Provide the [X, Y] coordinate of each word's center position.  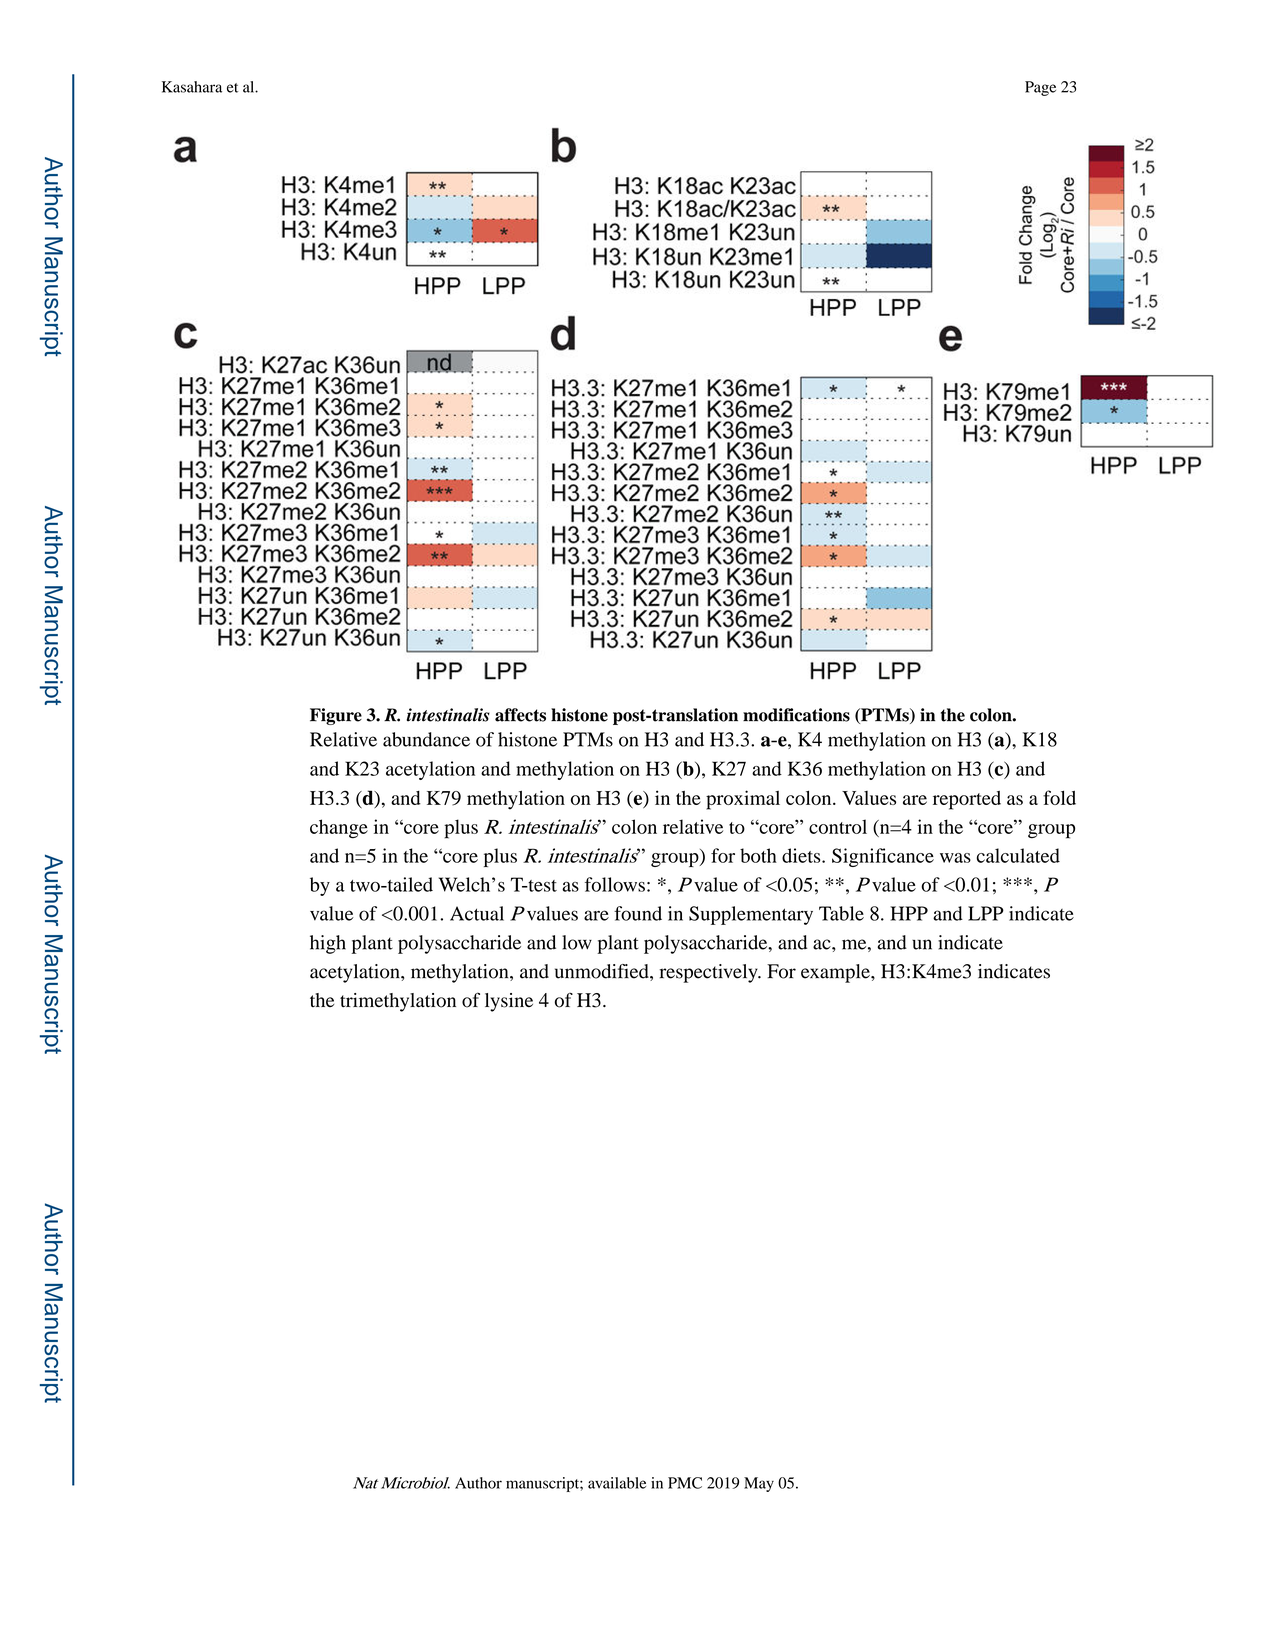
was [955, 858]
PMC [685, 1483]
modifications [796, 715]
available [617, 1483]
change [339, 829]
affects [520, 715]
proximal [743, 800]
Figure [336, 716]
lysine [509, 1002]
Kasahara [192, 87]
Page [1040, 88]
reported [967, 800]
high [328, 944]
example [836, 973]
